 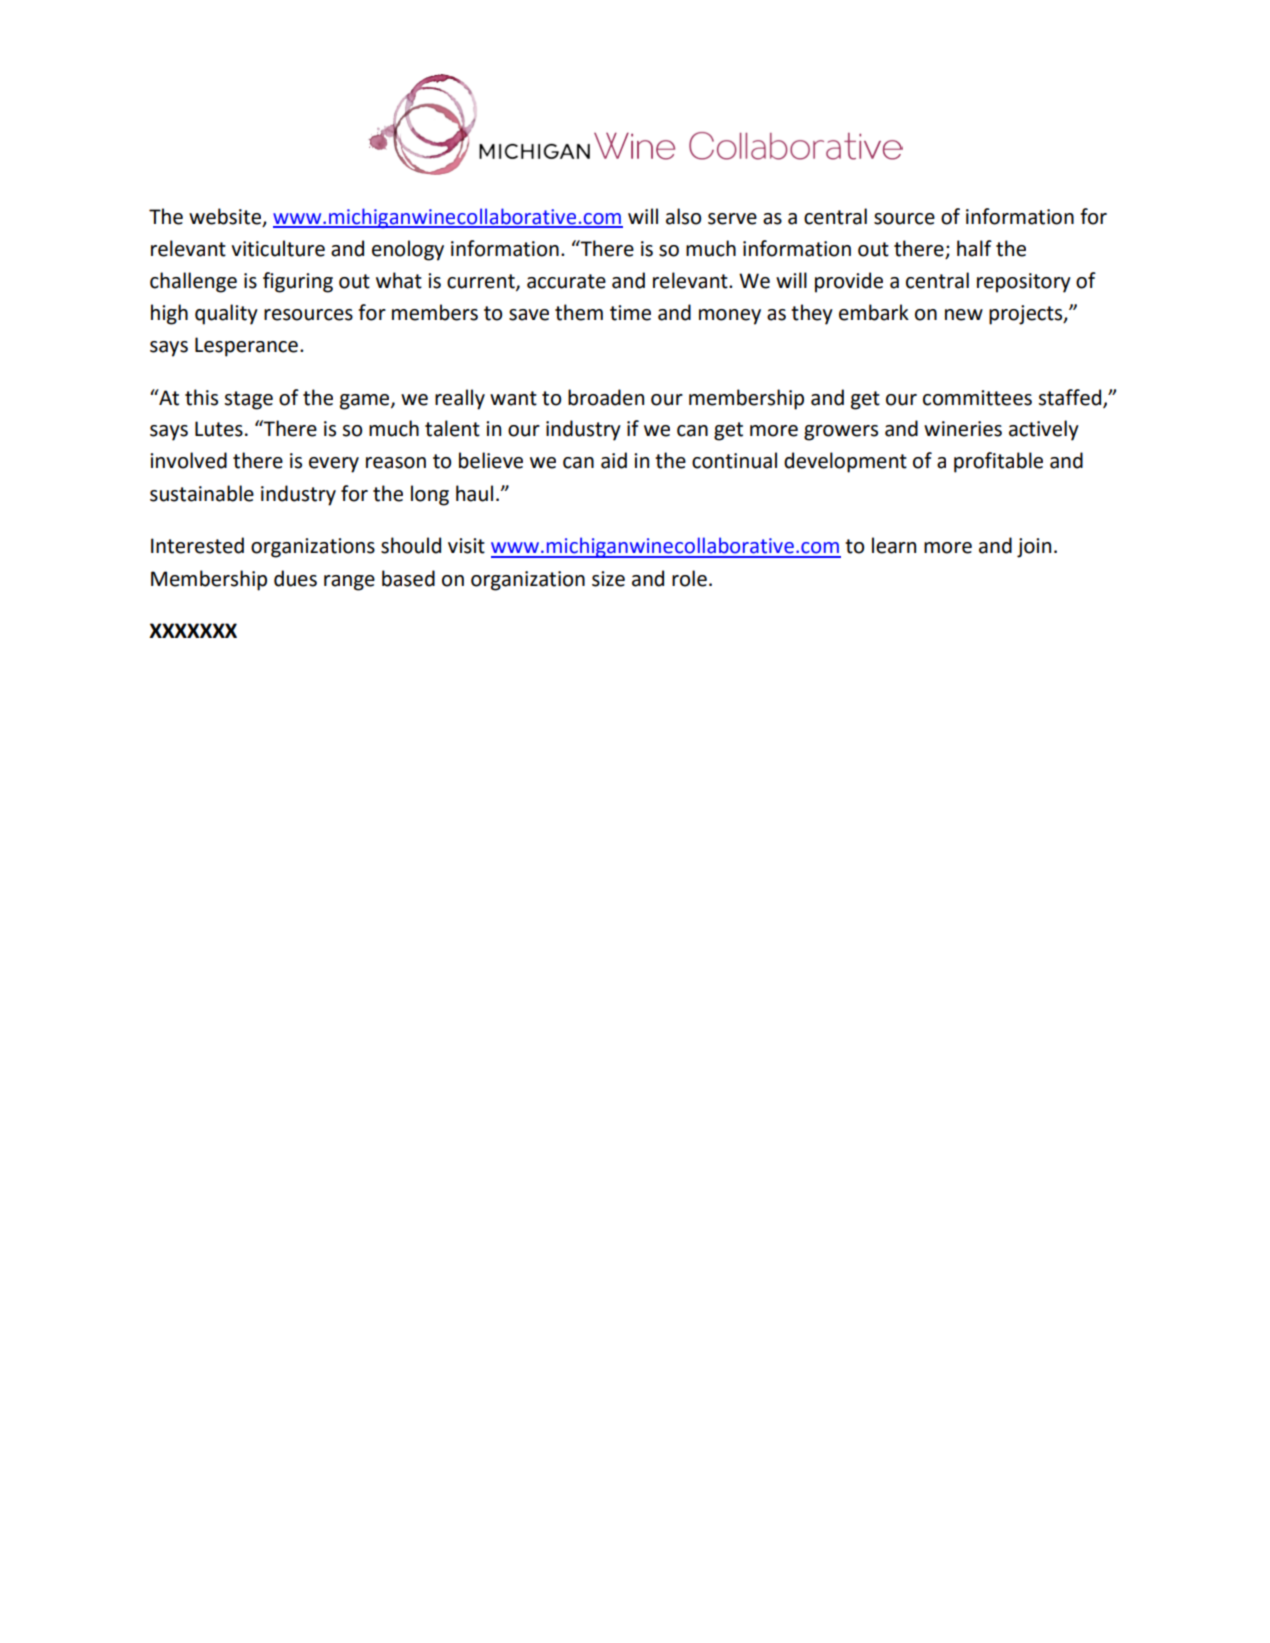 I want to click on time, so click(x=630, y=313).
